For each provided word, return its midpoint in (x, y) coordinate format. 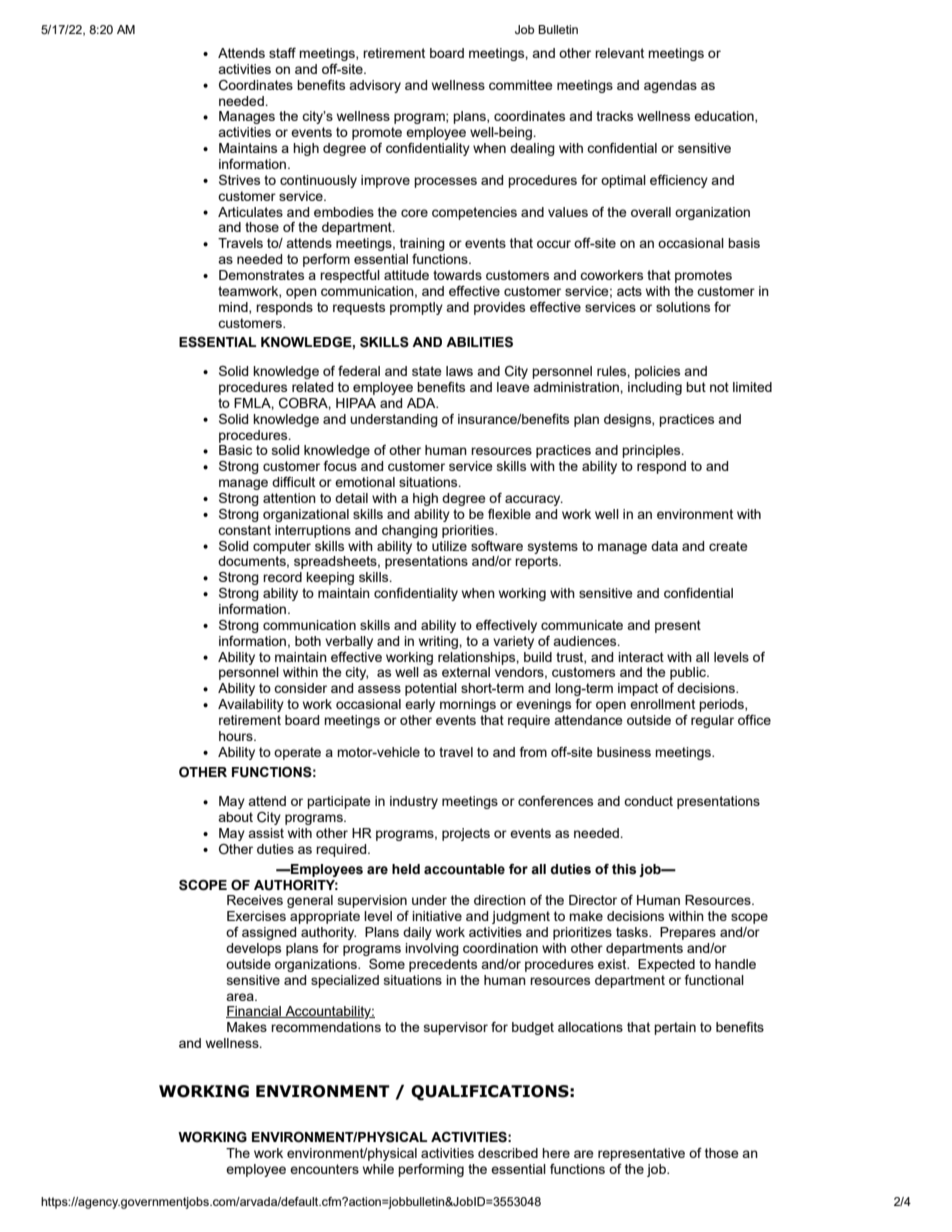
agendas (670, 86)
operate (297, 753)
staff (282, 53)
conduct (648, 801)
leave (513, 387)
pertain (675, 1028)
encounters (324, 1169)
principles (652, 451)
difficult (293, 482)
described (508, 1153)
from (533, 752)
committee (521, 85)
